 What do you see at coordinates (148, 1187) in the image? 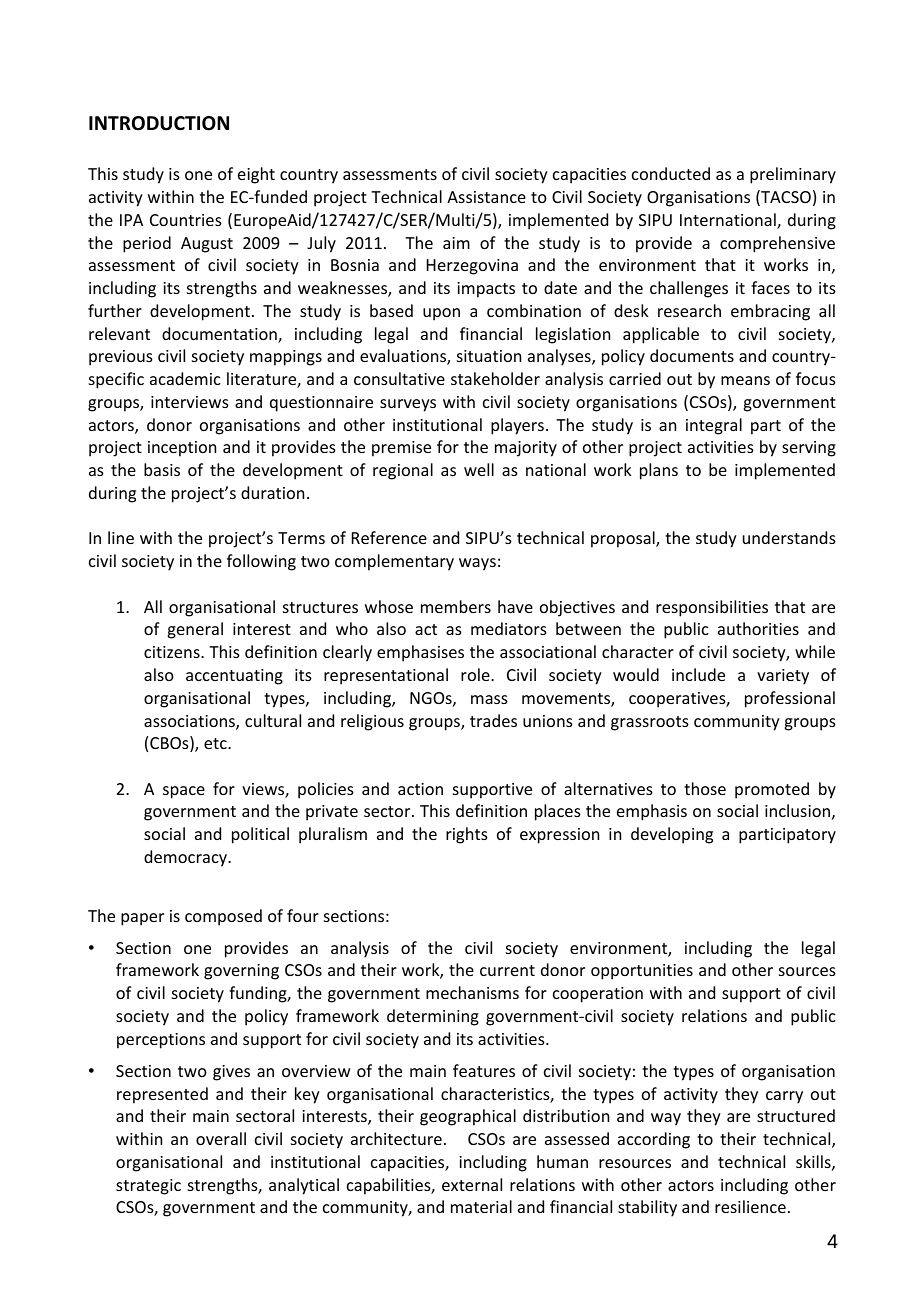
I see `strategic` at bounding box center [148, 1187].
